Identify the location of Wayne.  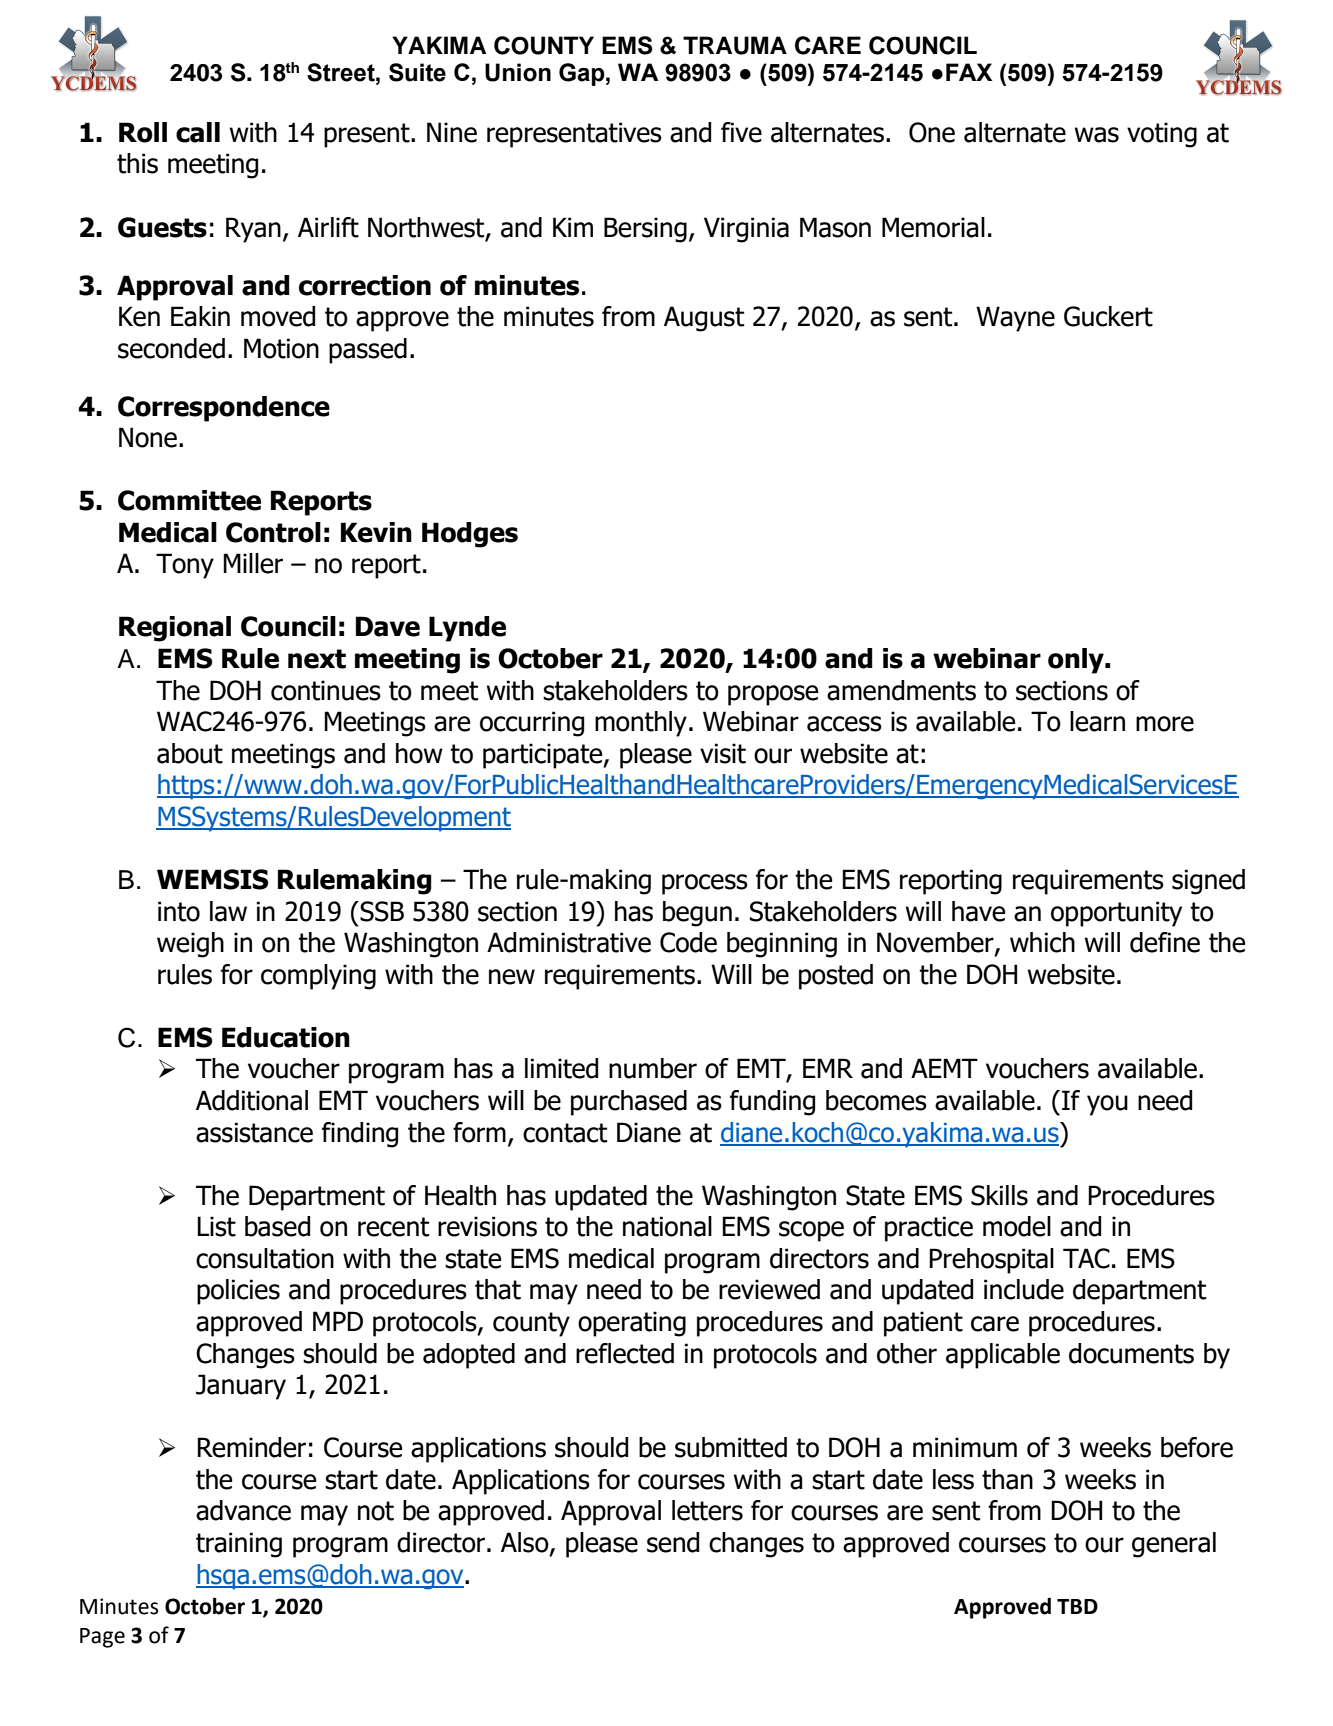
(1015, 319).
